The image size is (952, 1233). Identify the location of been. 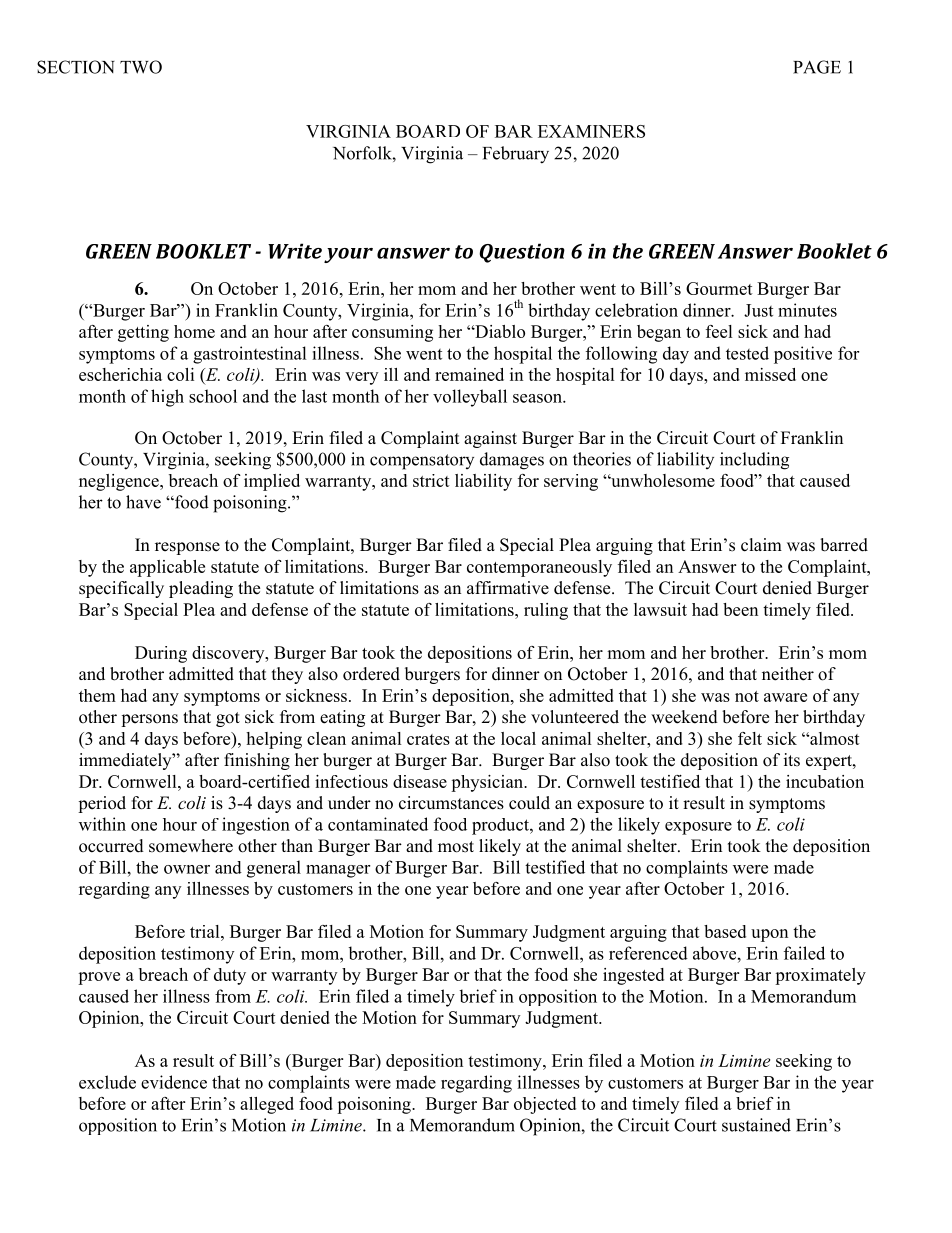
(740, 609).
